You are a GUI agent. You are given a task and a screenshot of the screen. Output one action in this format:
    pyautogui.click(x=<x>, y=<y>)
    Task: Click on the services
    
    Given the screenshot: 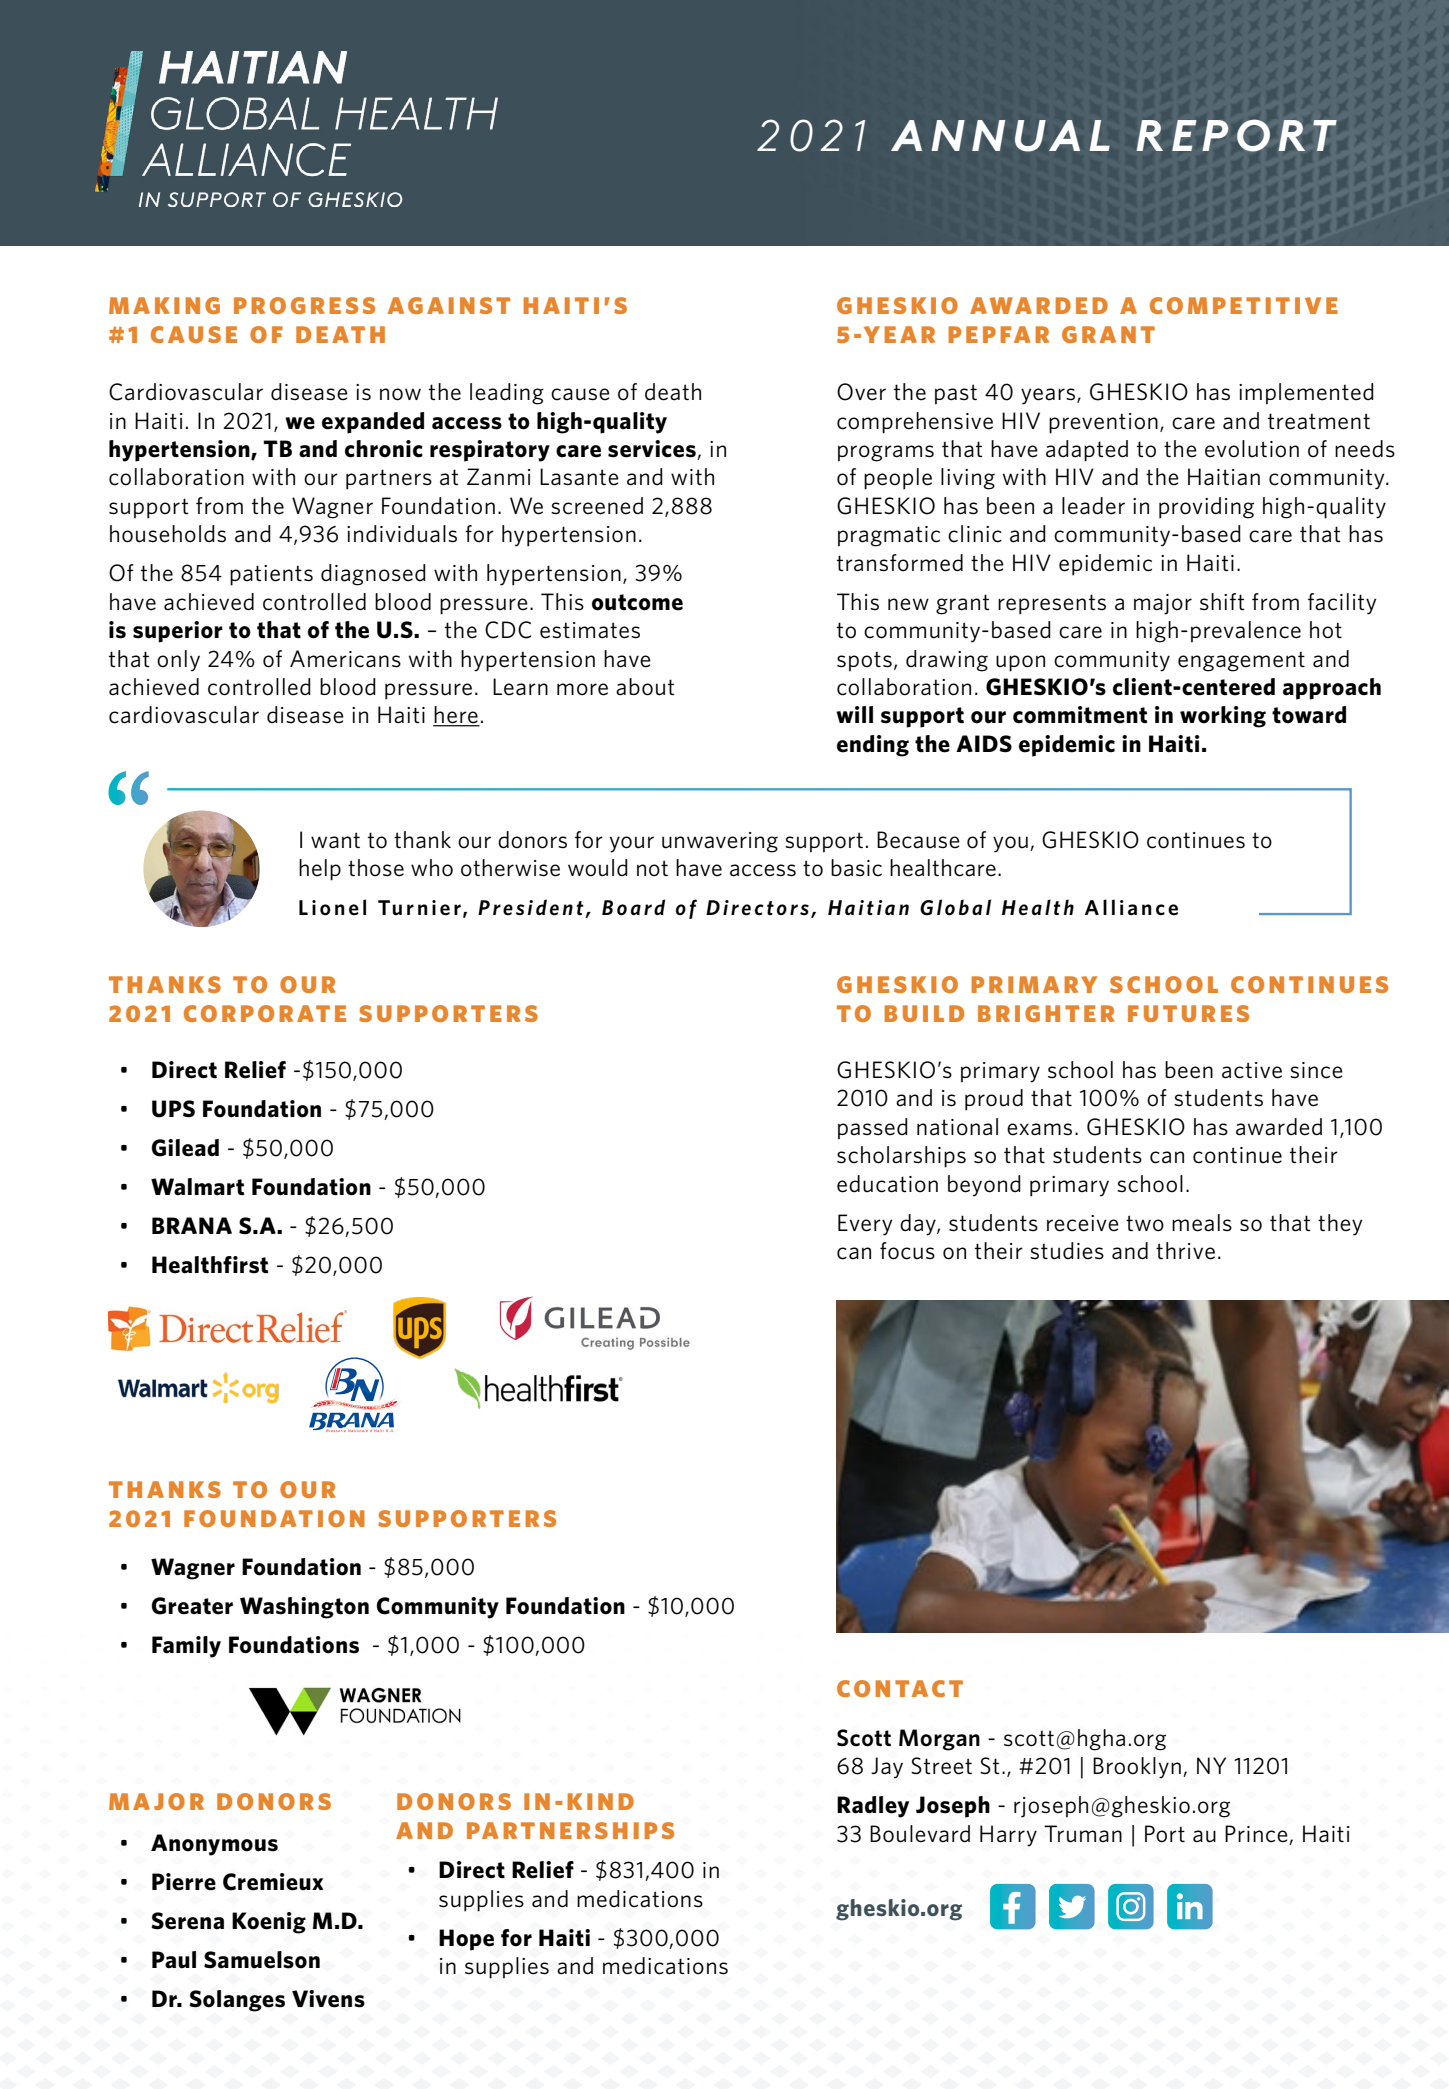 What is the action you would take?
    pyautogui.click(x=653, y=450)
